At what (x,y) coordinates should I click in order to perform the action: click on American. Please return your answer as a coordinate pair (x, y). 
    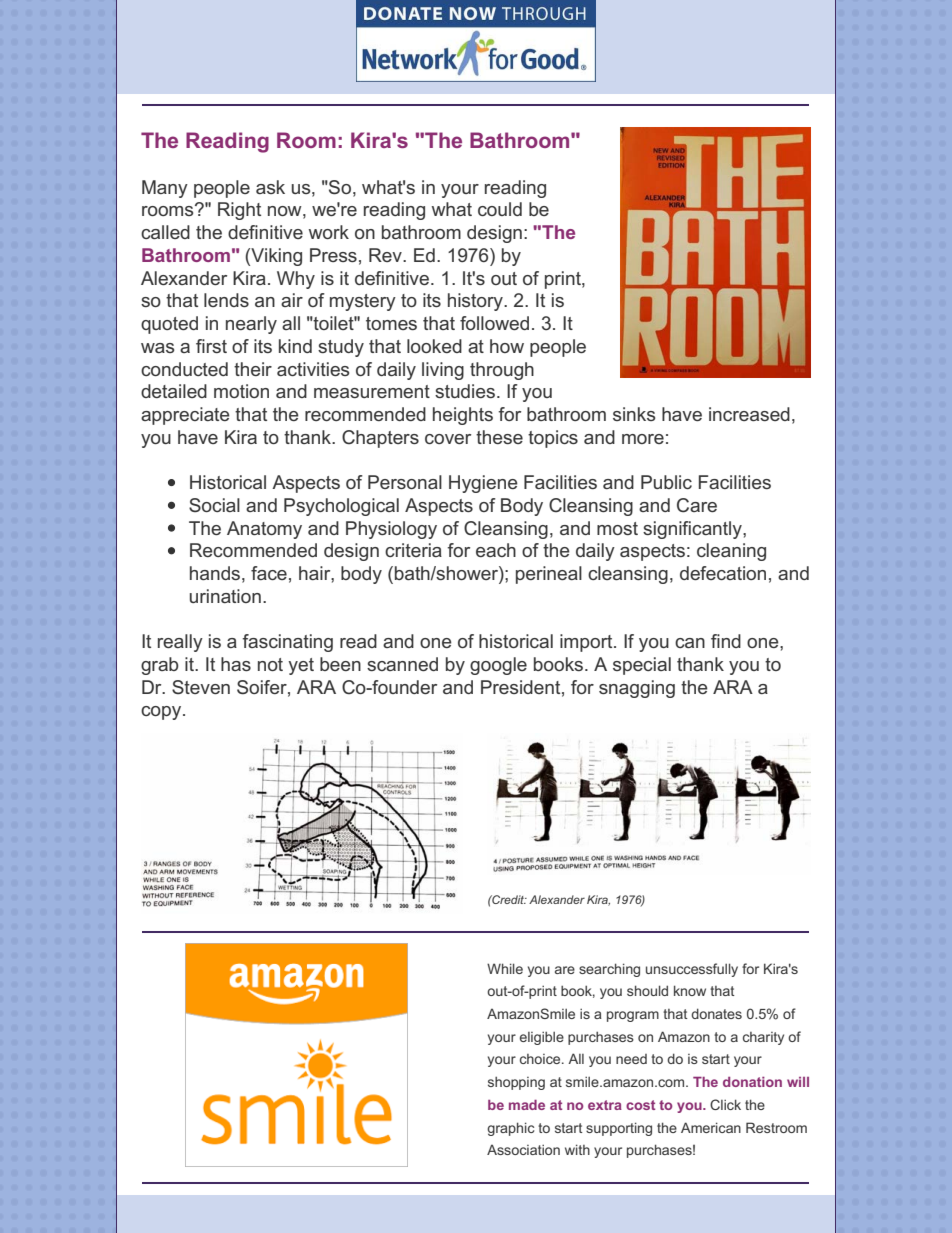
    Looking at the image, I should click on (711, 1127).
